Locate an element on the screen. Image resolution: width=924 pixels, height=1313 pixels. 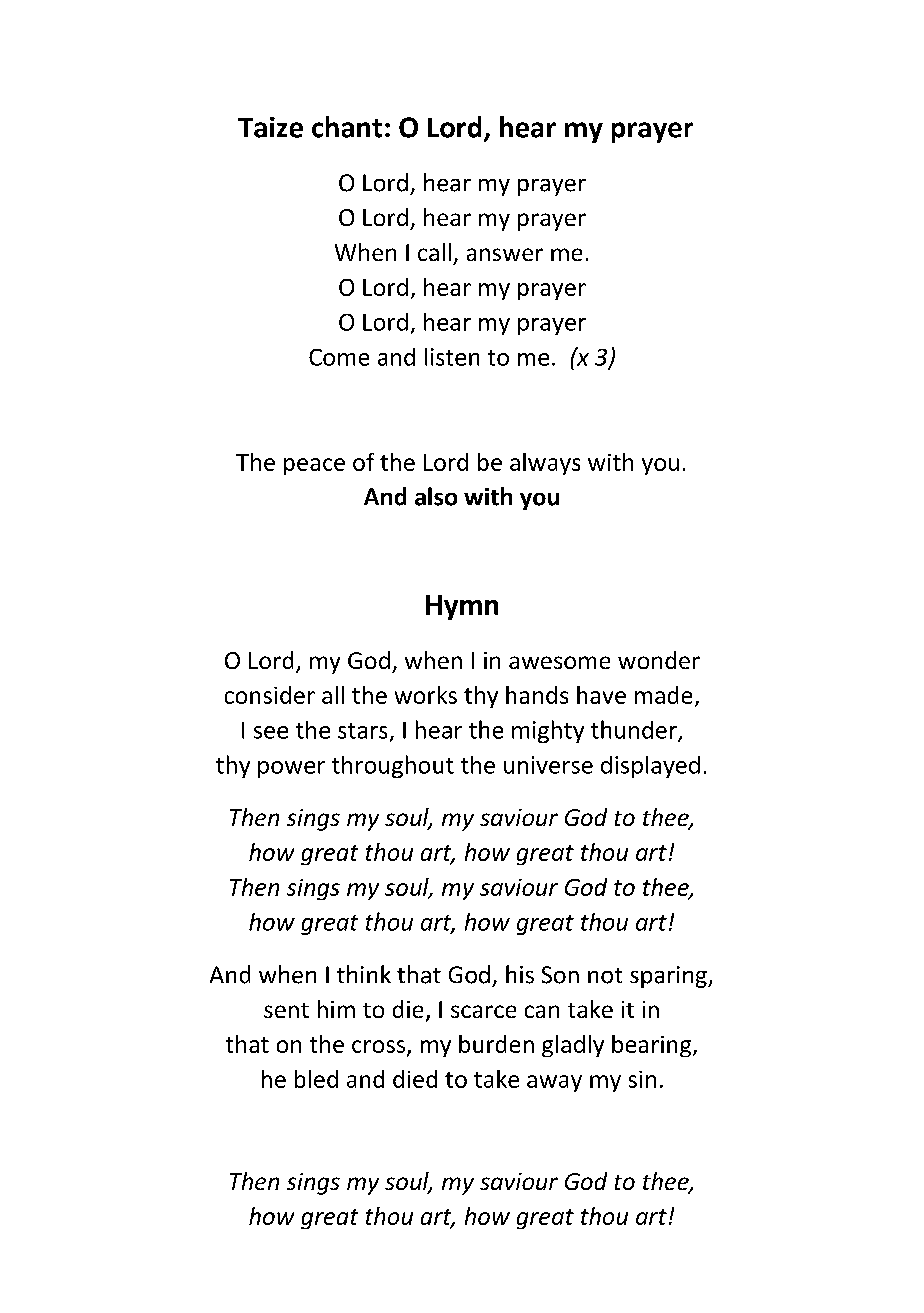
call is located at coordinates (434, 252).
